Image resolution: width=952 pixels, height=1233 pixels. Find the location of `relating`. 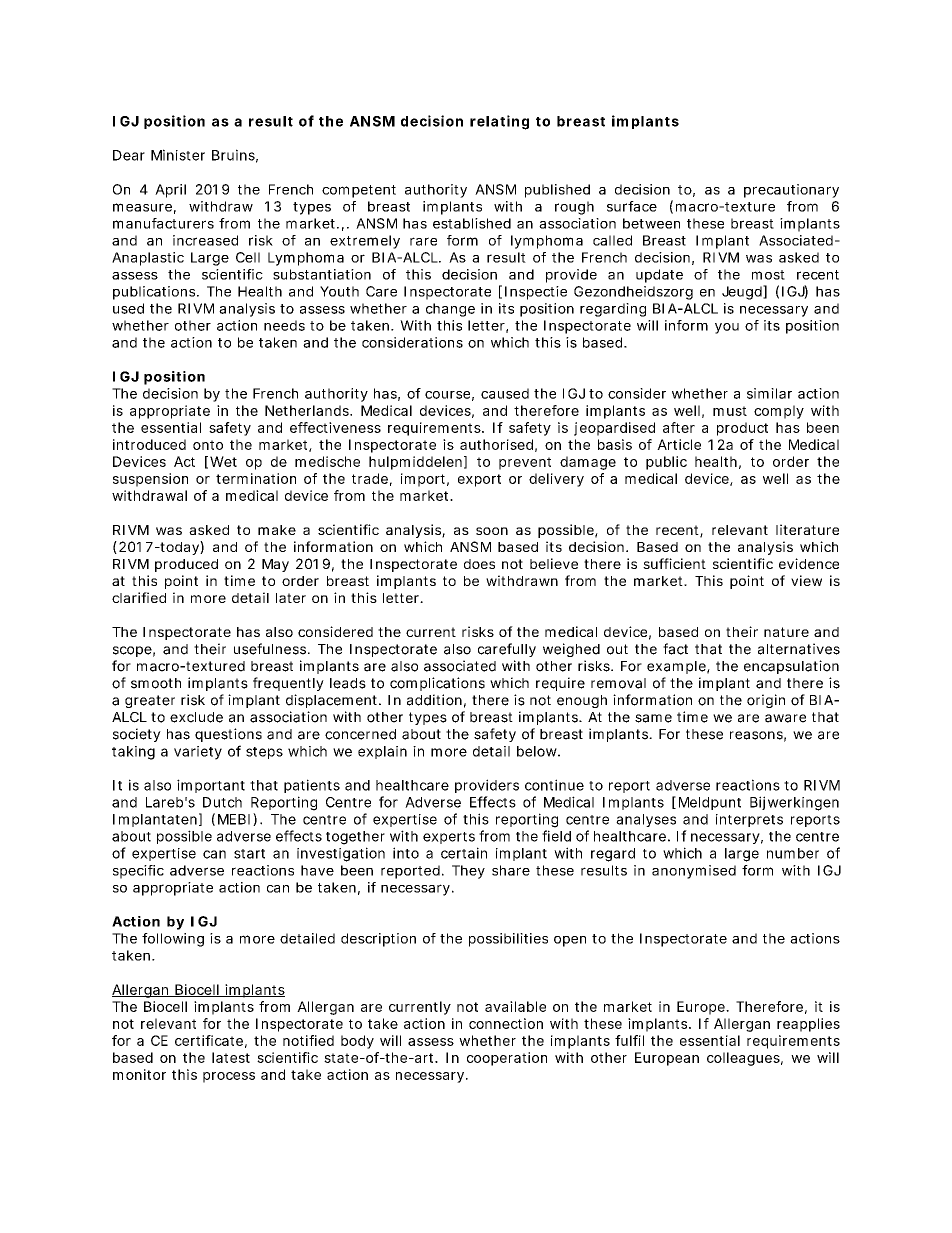

relating is located at coordinates (499, 122).
